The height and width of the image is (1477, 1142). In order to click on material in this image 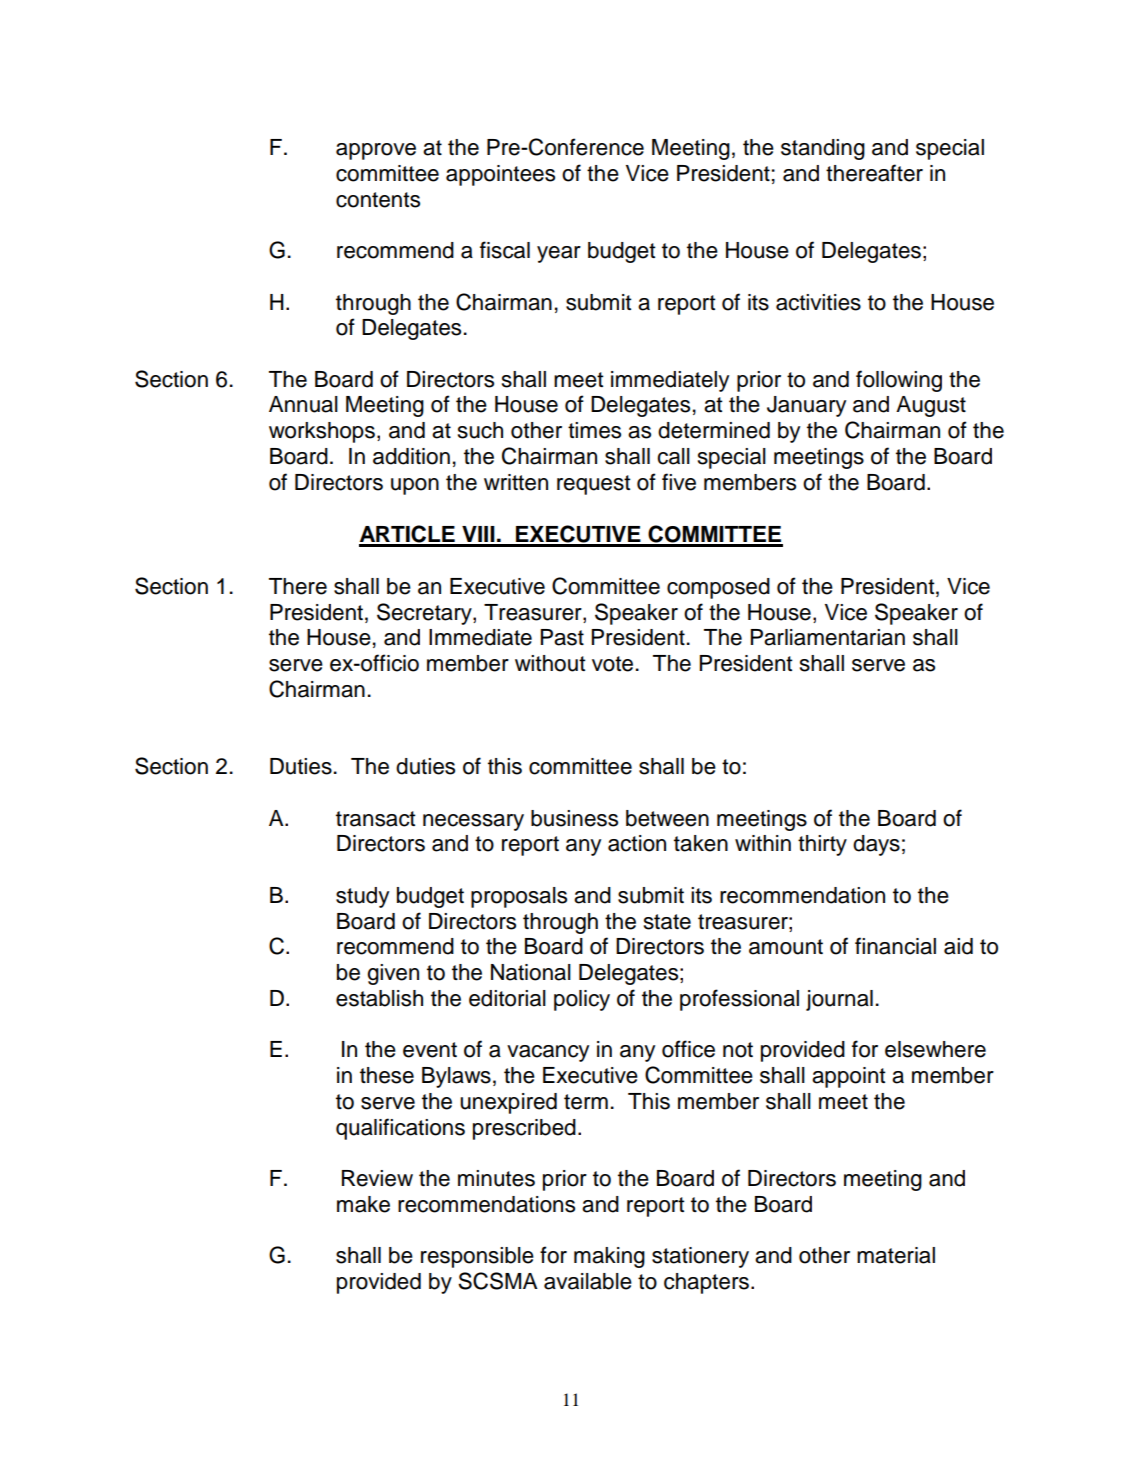, I will do `click(896, 1255)`.
